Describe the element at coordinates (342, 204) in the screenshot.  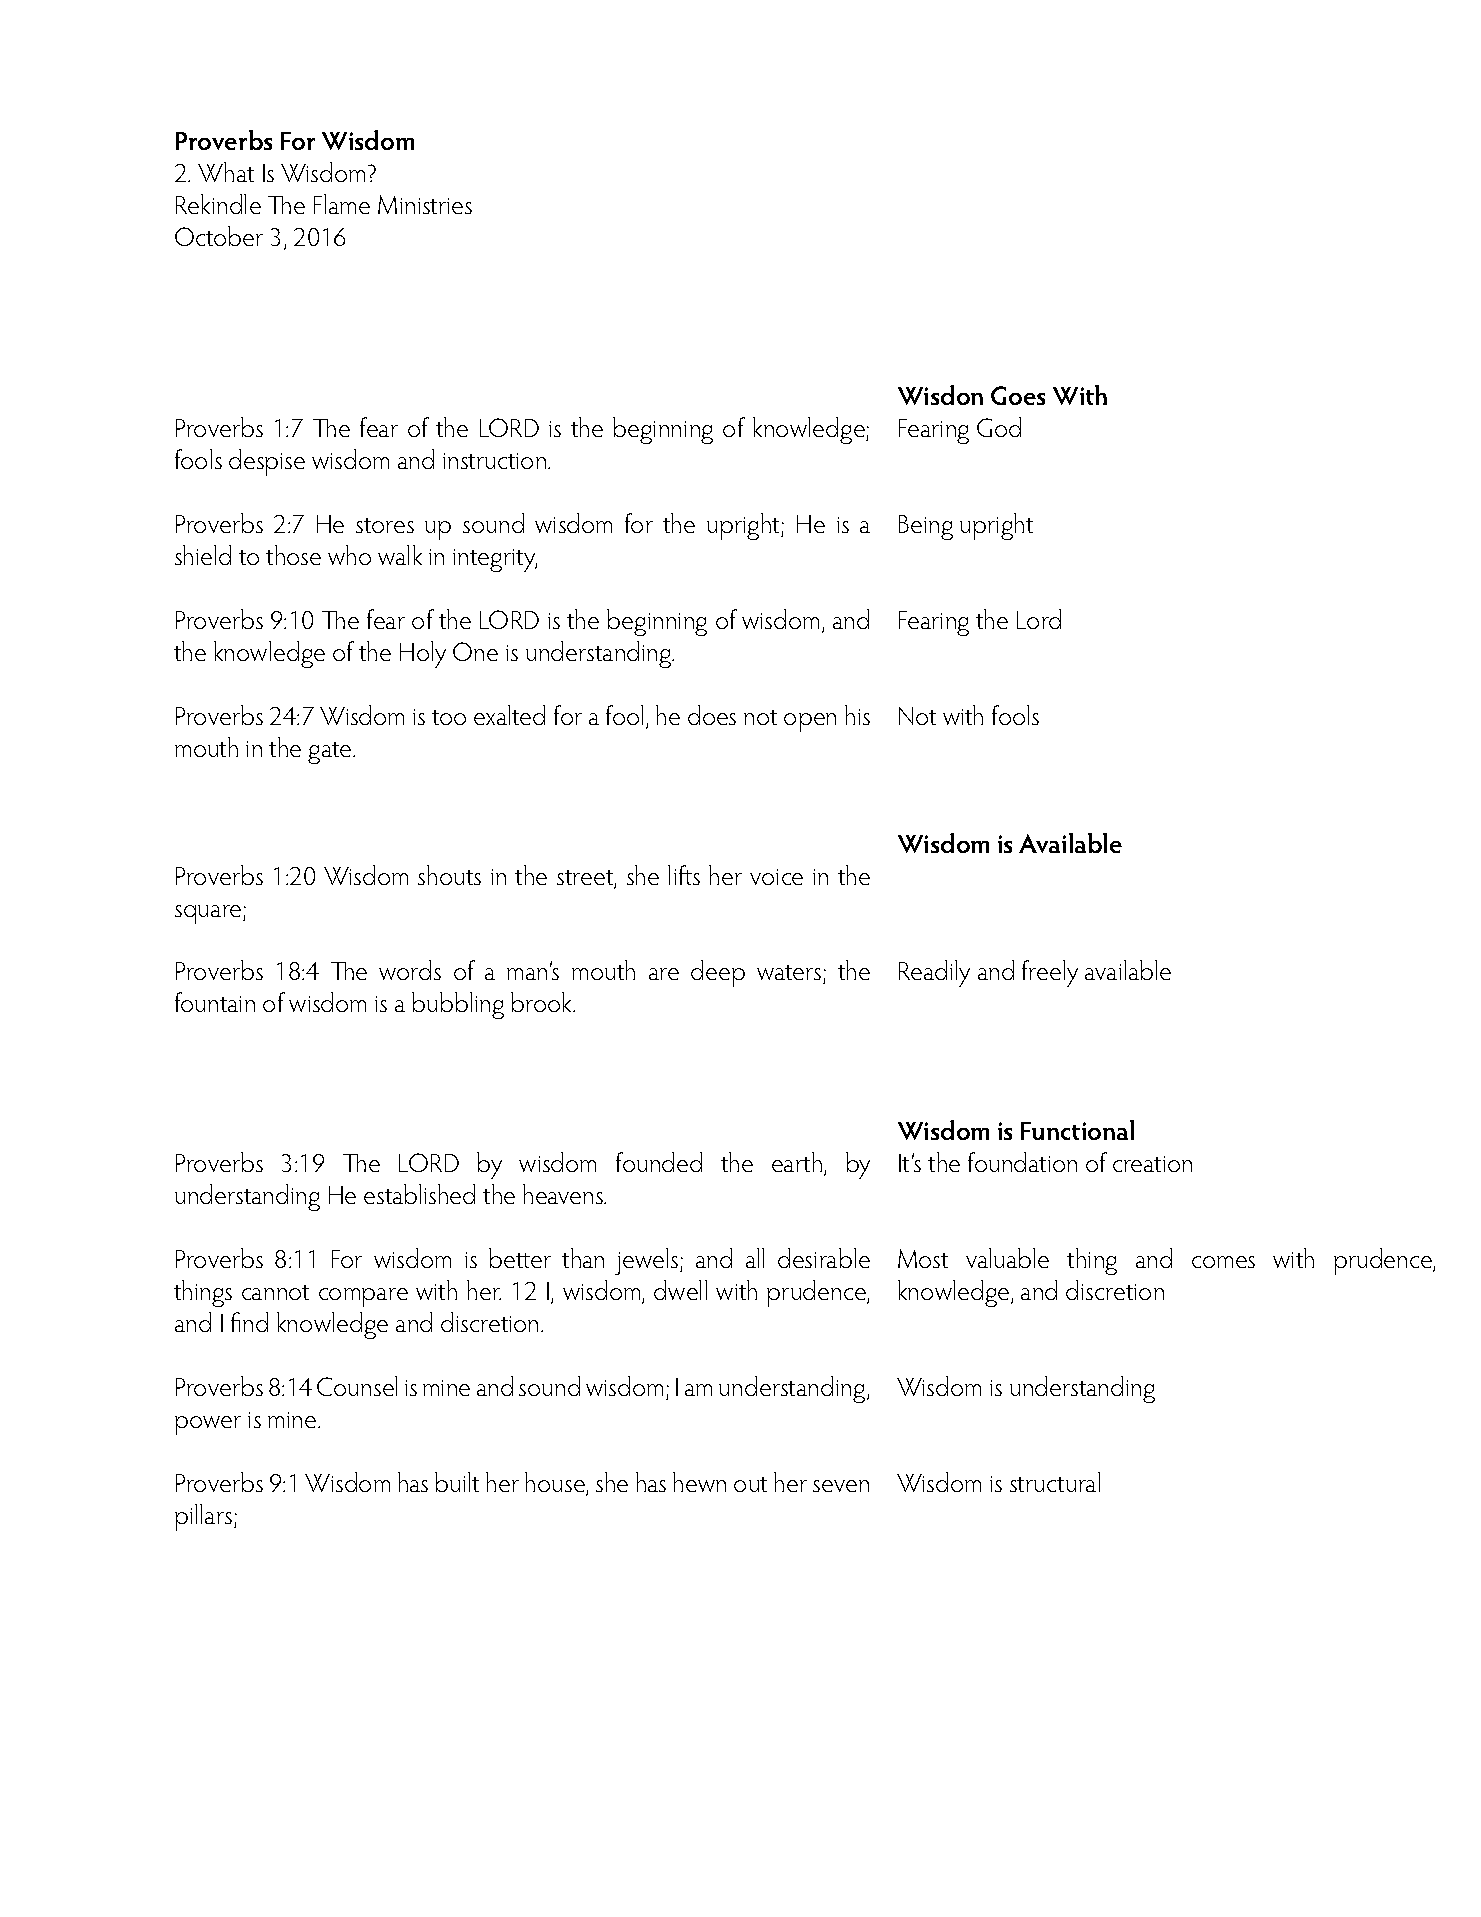
I see `Flame` at that location.
